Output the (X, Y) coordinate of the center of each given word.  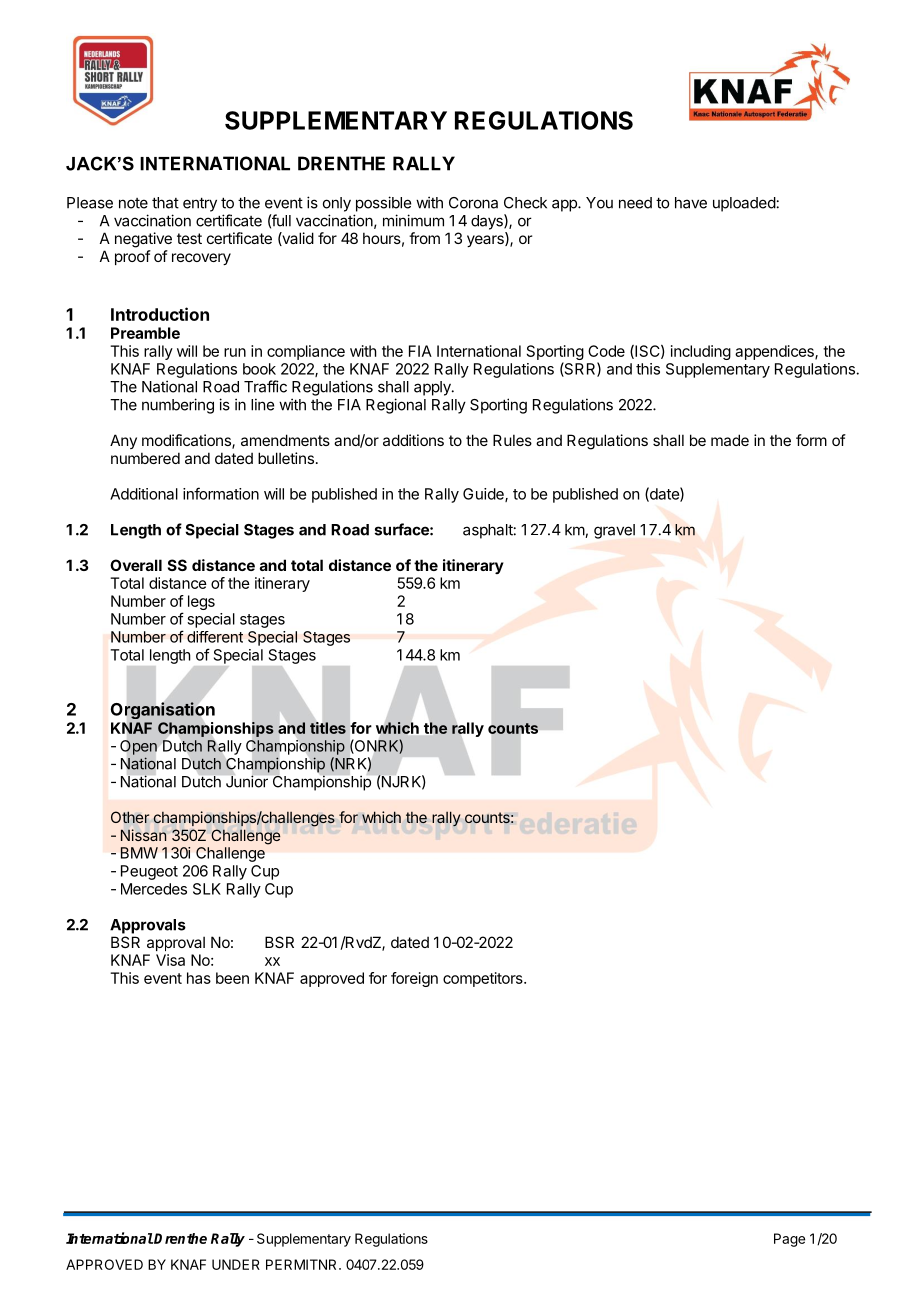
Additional (144, 494)
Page (789, 1240)
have (691, 203)
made (730, 440)
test (189, 238)
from (424, 238)
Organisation (163, 710)
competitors (484, 979)
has (199, 978)
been (232, 978)
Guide (484, 495)
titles (328, 728)
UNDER (236, 1264)
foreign (414, 979)
